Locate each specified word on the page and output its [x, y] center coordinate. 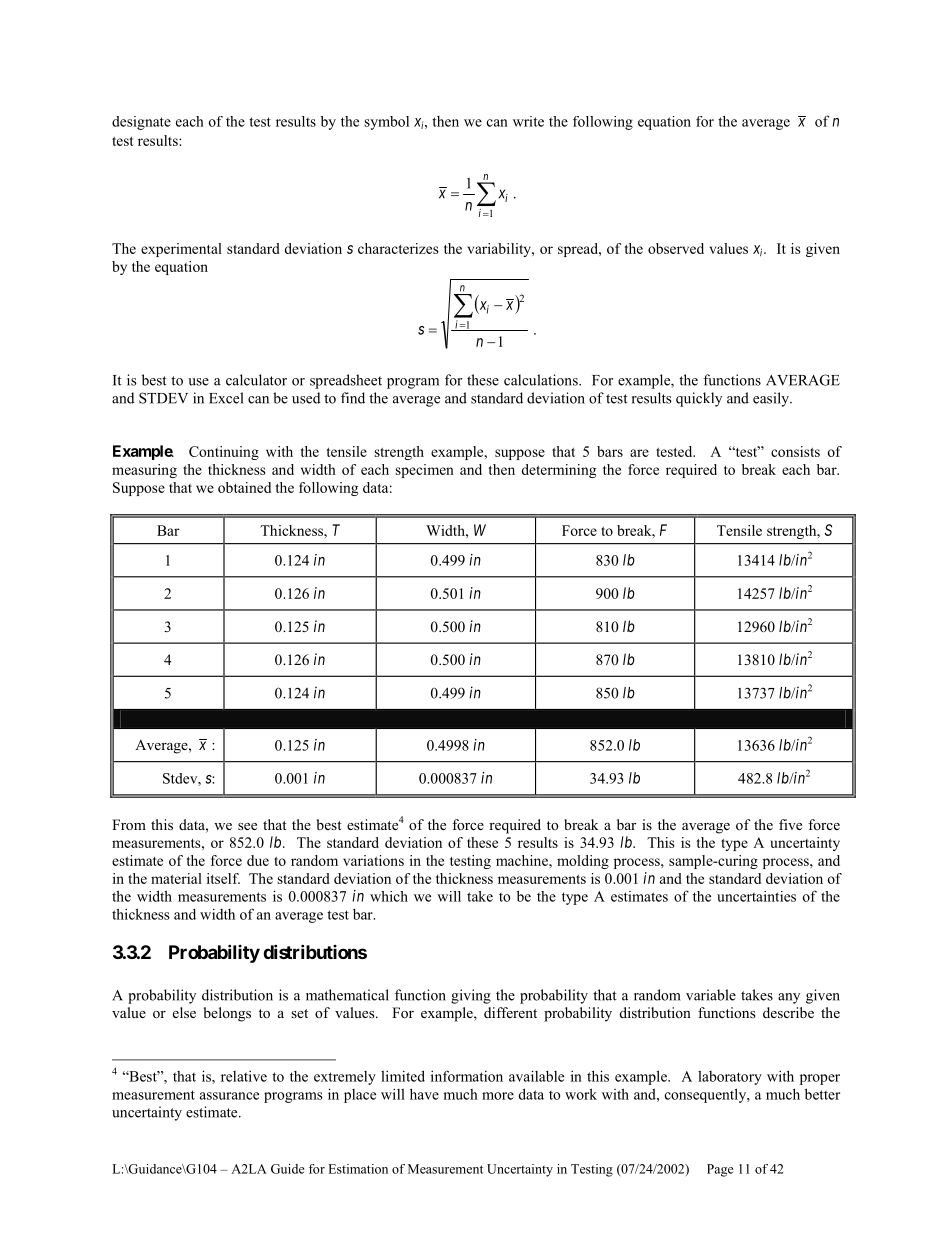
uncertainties [756, 896]
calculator [256, 380]
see [247, 826]
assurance [229, 1096]
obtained [244, 487]
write [528, 121]
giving [471, 996]
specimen [424, 471]
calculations [542, 380]
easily [772, 399]
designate [141, 123]
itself [223, 878]
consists [795, 451]
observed [676, 248]
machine [523, 860]
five [790, 824]
